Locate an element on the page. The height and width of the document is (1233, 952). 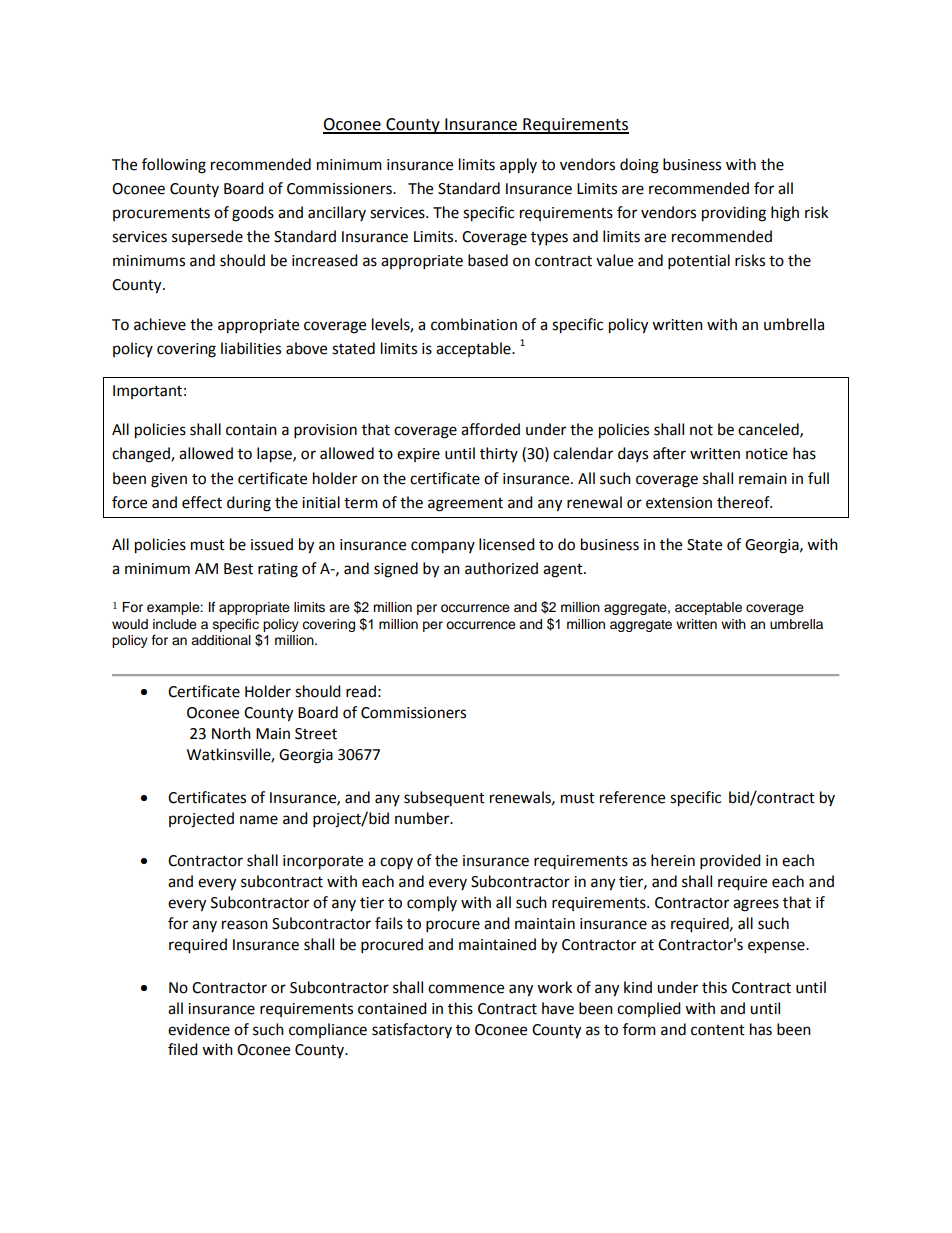
thereof is located at coordinates (744, 502).
